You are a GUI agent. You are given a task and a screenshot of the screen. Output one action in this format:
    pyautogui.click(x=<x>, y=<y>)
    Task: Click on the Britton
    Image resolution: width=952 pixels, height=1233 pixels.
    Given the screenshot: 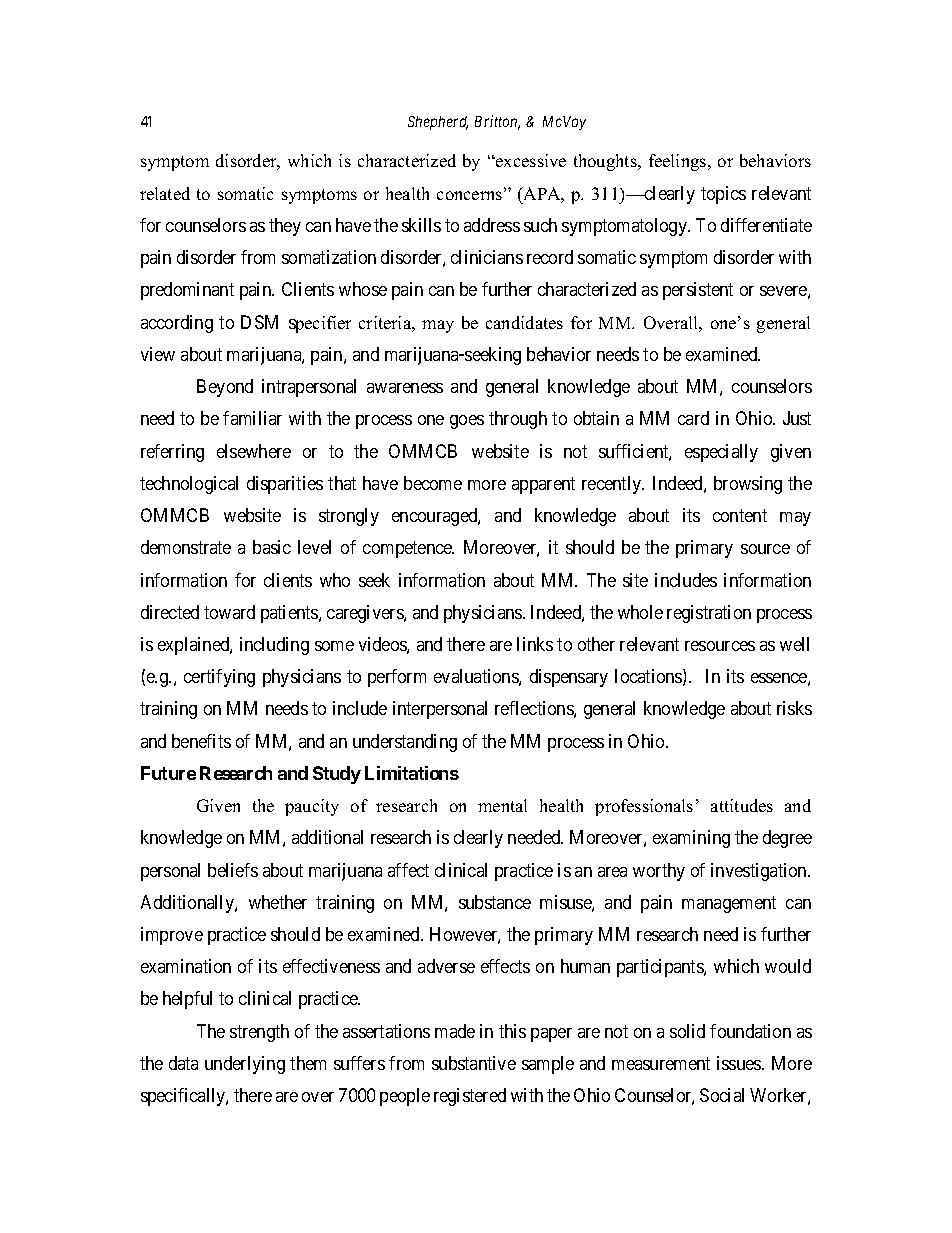 What is the action you would take?
    pyautogui.click(x=497, y=122)
